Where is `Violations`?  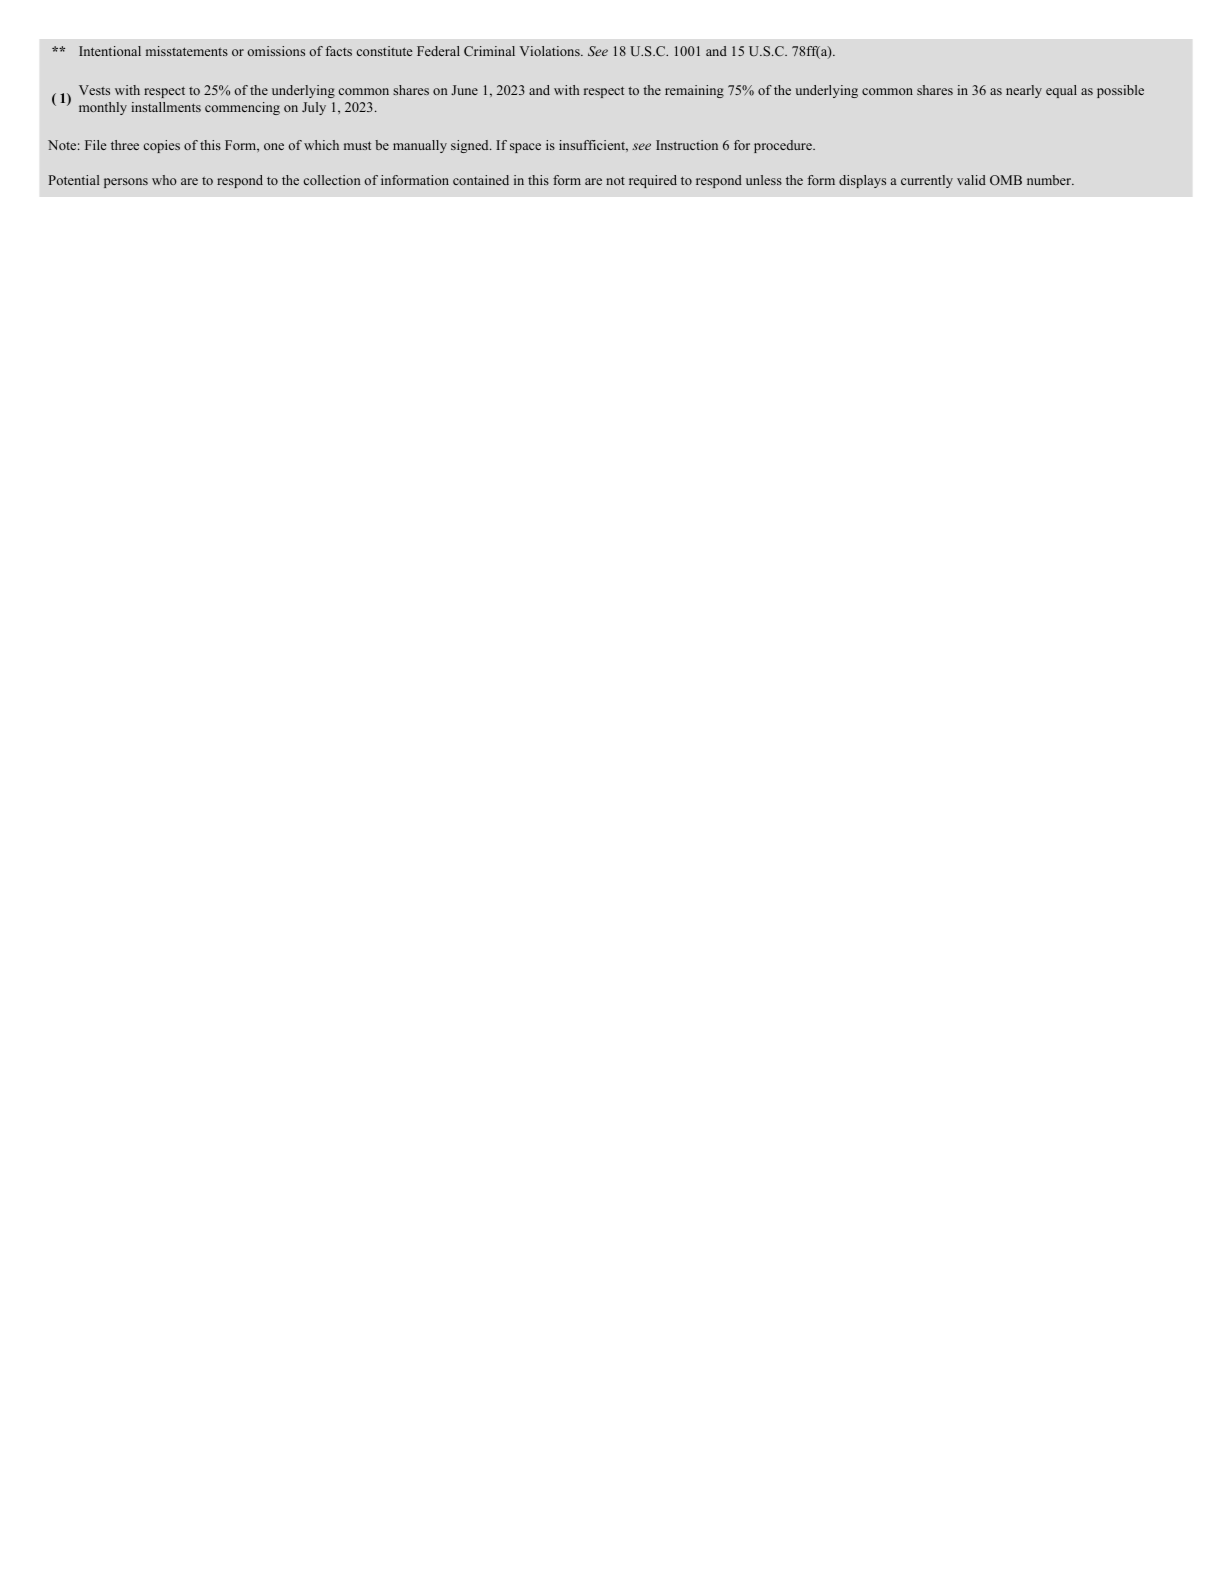 Violations is located at coordinates (551, 51).
